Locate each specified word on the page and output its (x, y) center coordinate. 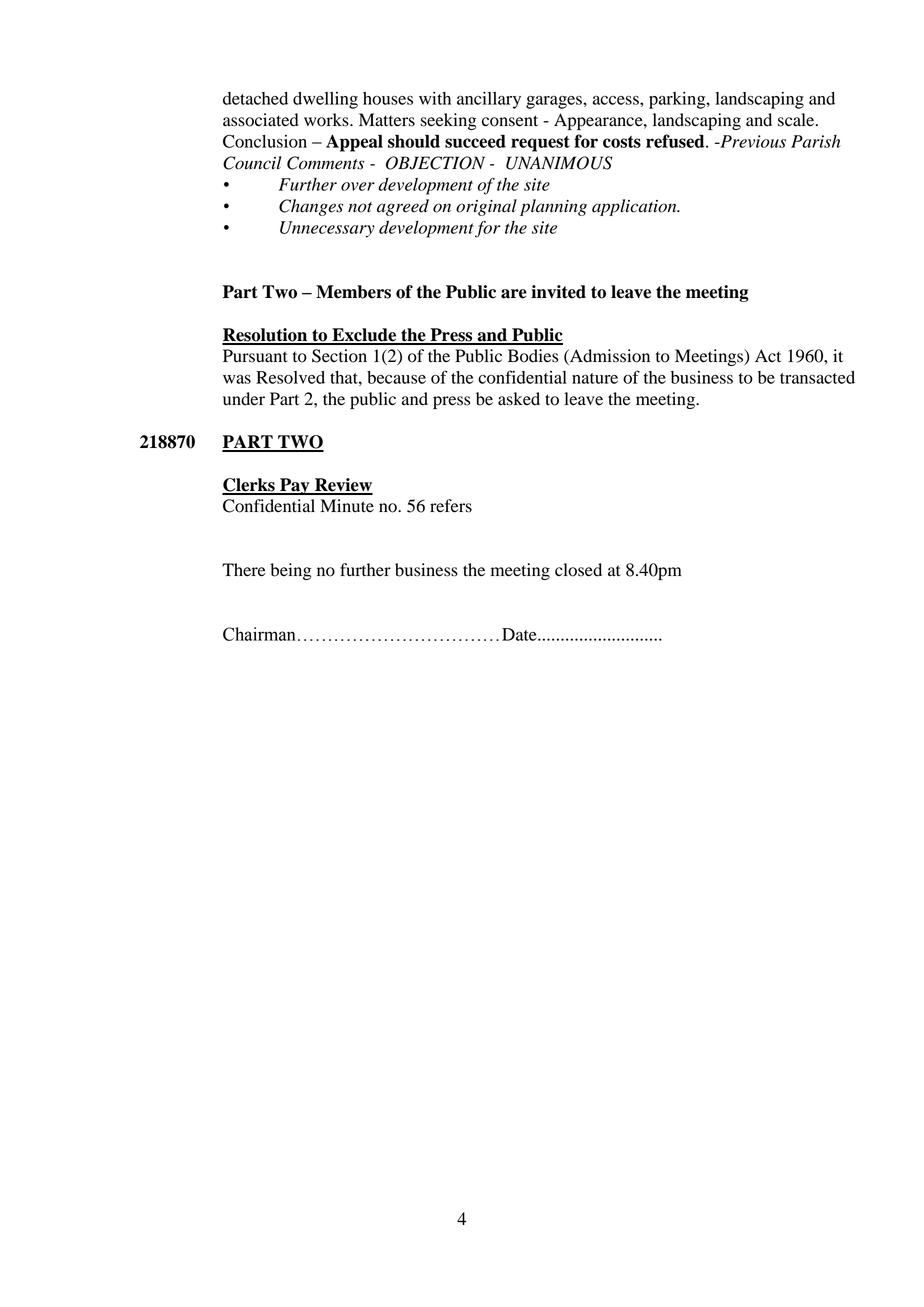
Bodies (533, 356)
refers (451, 506)
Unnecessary (327, 229)
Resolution (266, 336)
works (327, 120)
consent (510, 121)
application (635, 207)
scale (797, 120)
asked (519, 399)
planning (553, 207)
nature (595, 378)
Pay (295, 486)
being (291, 571)
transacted (817, 377)
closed (578, 570)
